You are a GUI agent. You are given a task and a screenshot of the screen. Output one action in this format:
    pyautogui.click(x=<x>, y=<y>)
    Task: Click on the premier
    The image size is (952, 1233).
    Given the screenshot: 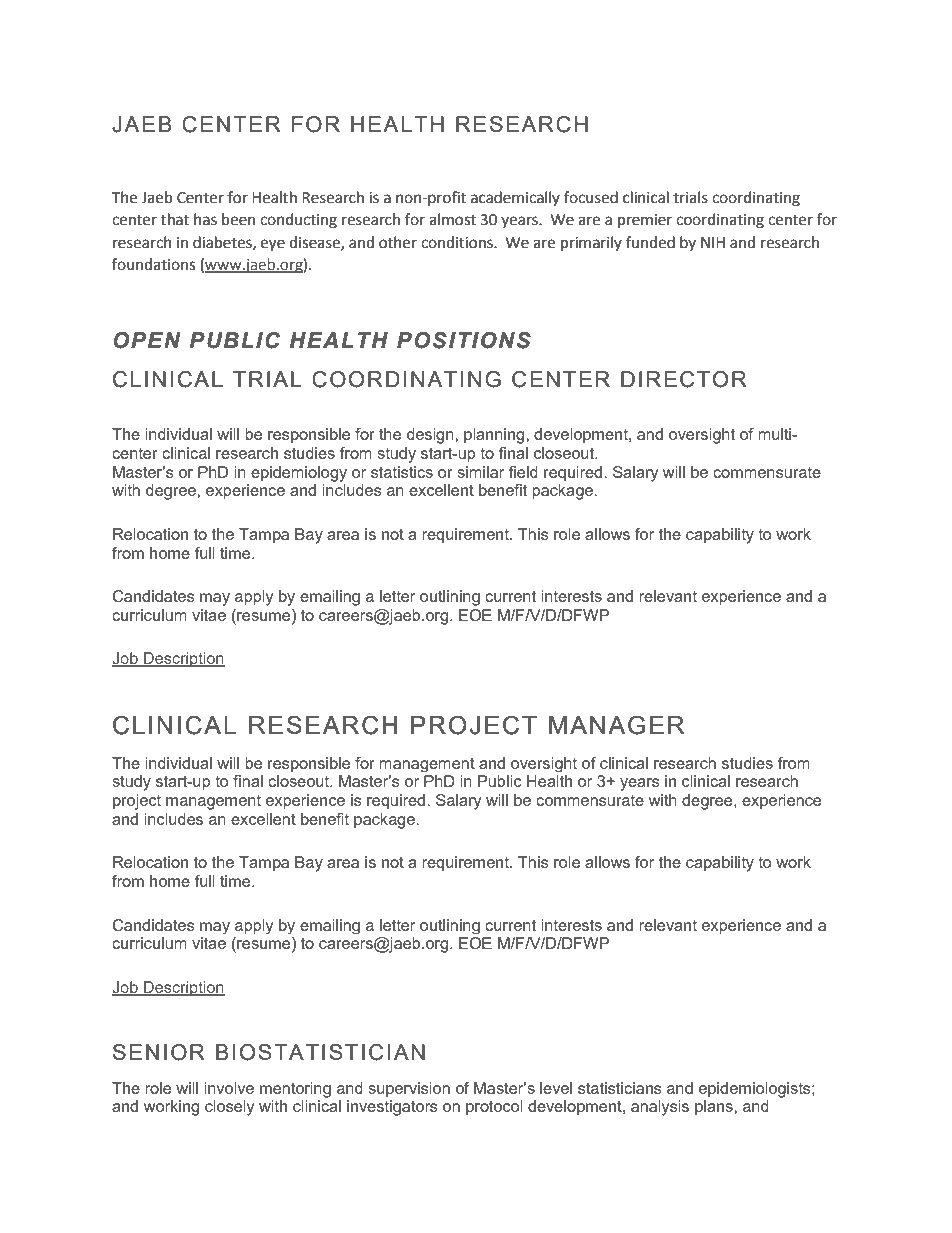 What is the action you would take?
    pyautogui.click(x=645, y=221)
